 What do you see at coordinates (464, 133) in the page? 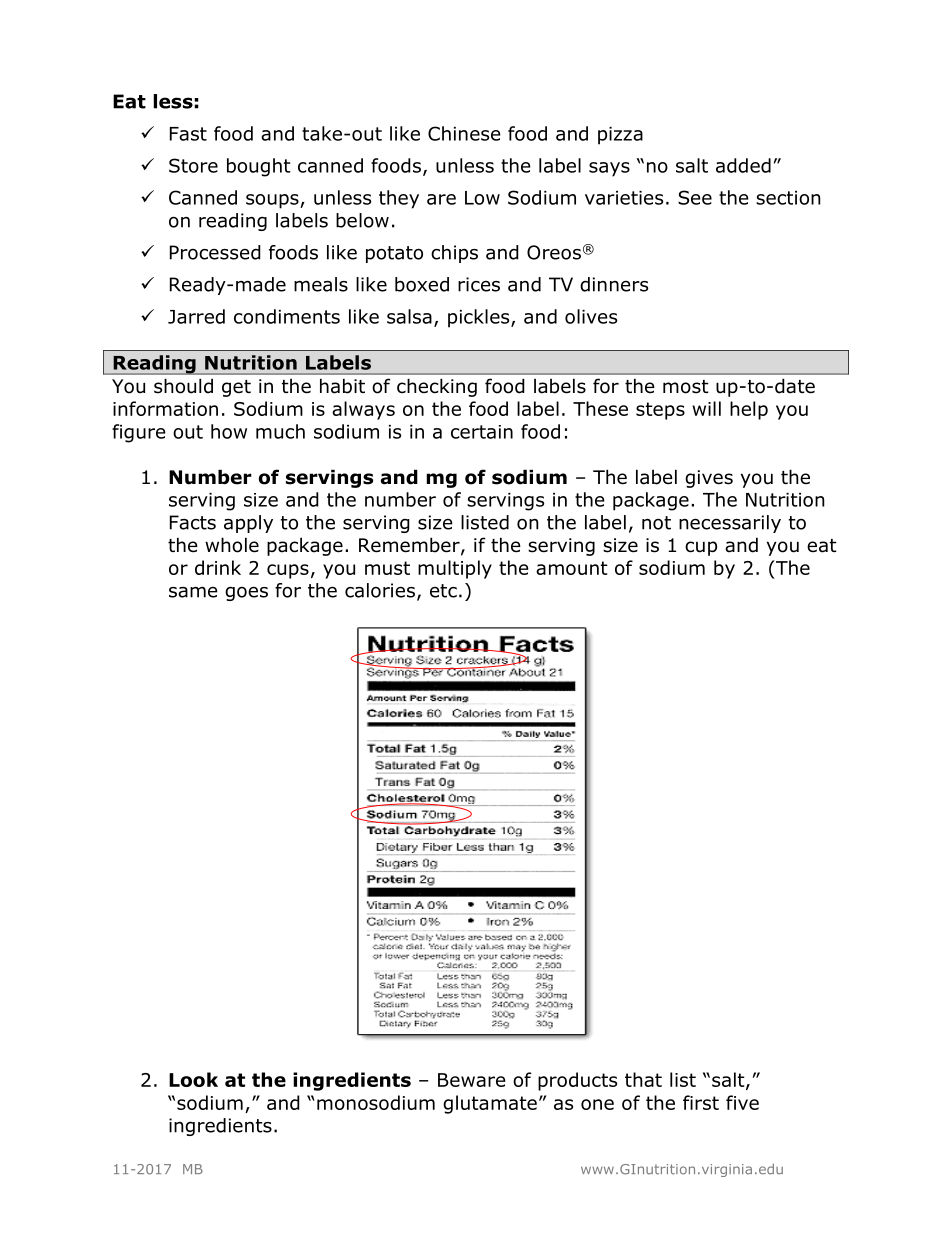
I see `Chinese` at bounding box center [464, 133].
